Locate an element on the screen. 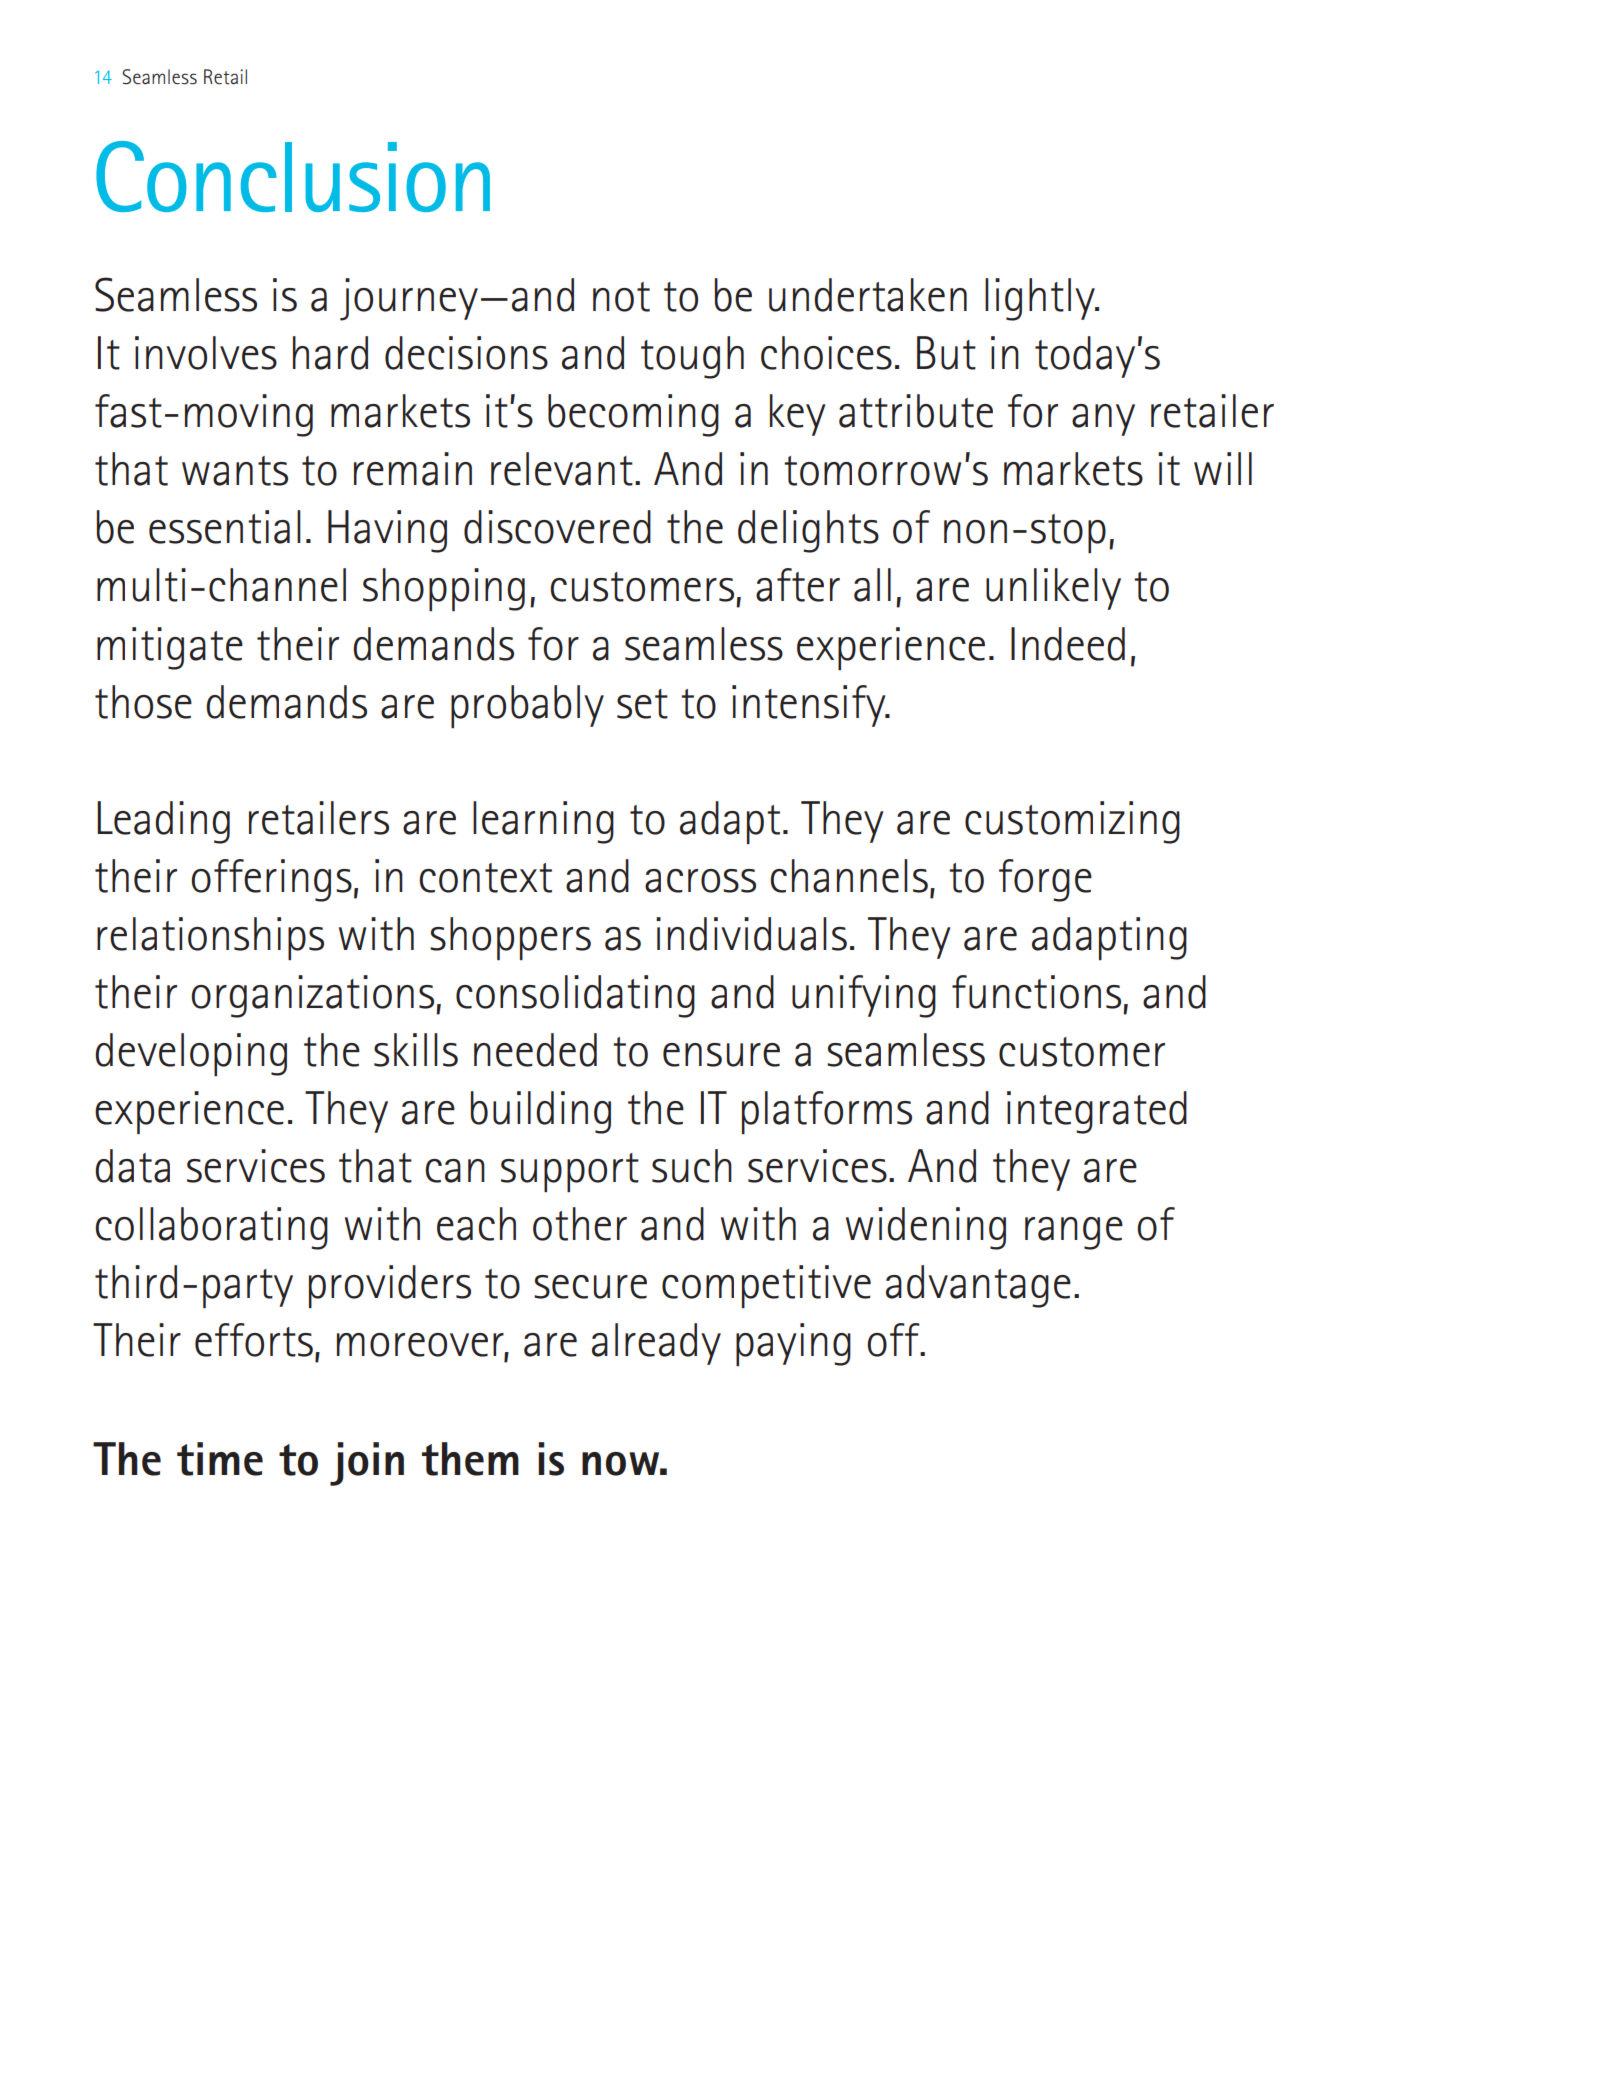 This screenshot has width=1616, height=2091. time is located at coordinates (220, 1459).
